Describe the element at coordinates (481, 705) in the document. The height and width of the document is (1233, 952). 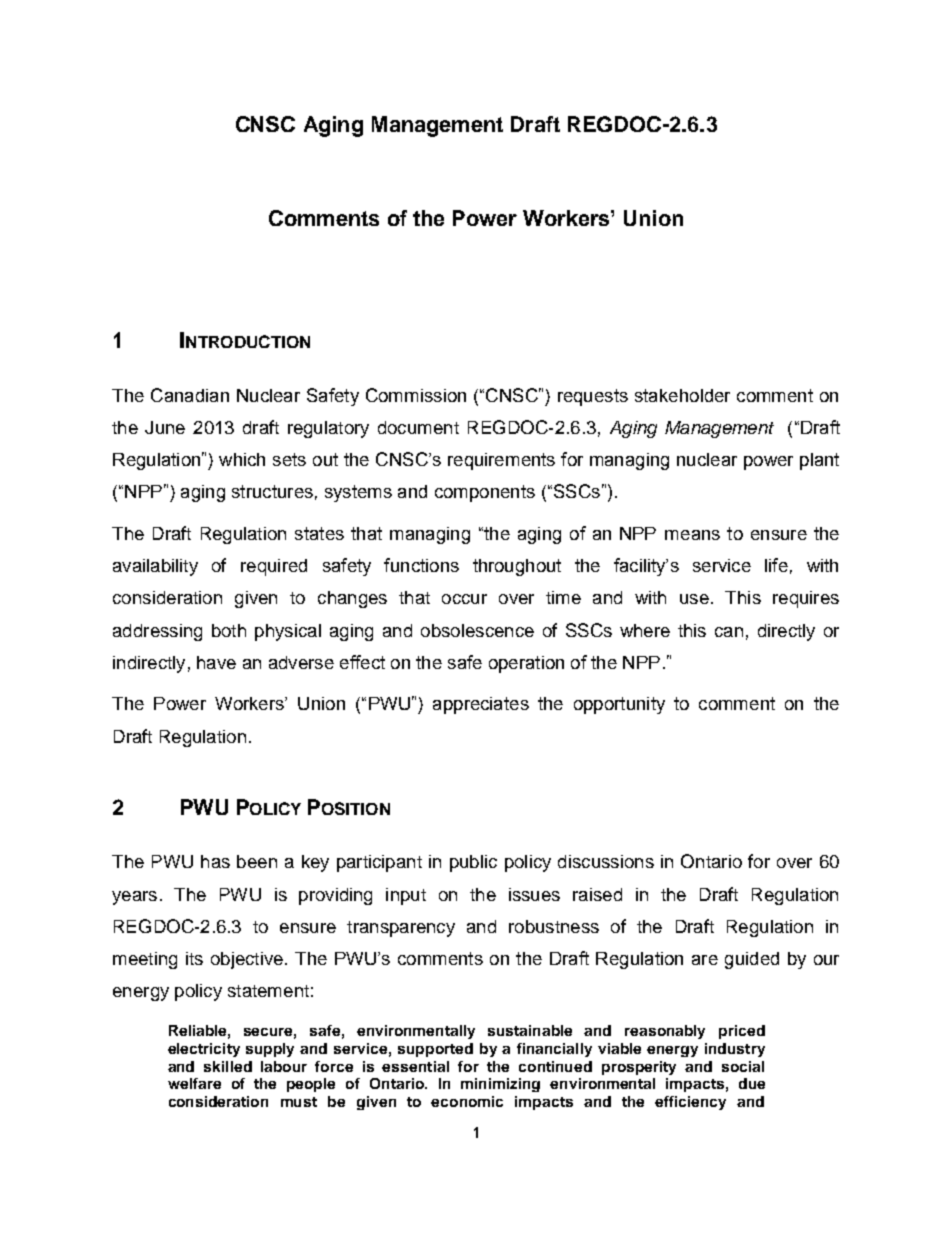
I see `appreciates` at that location.
